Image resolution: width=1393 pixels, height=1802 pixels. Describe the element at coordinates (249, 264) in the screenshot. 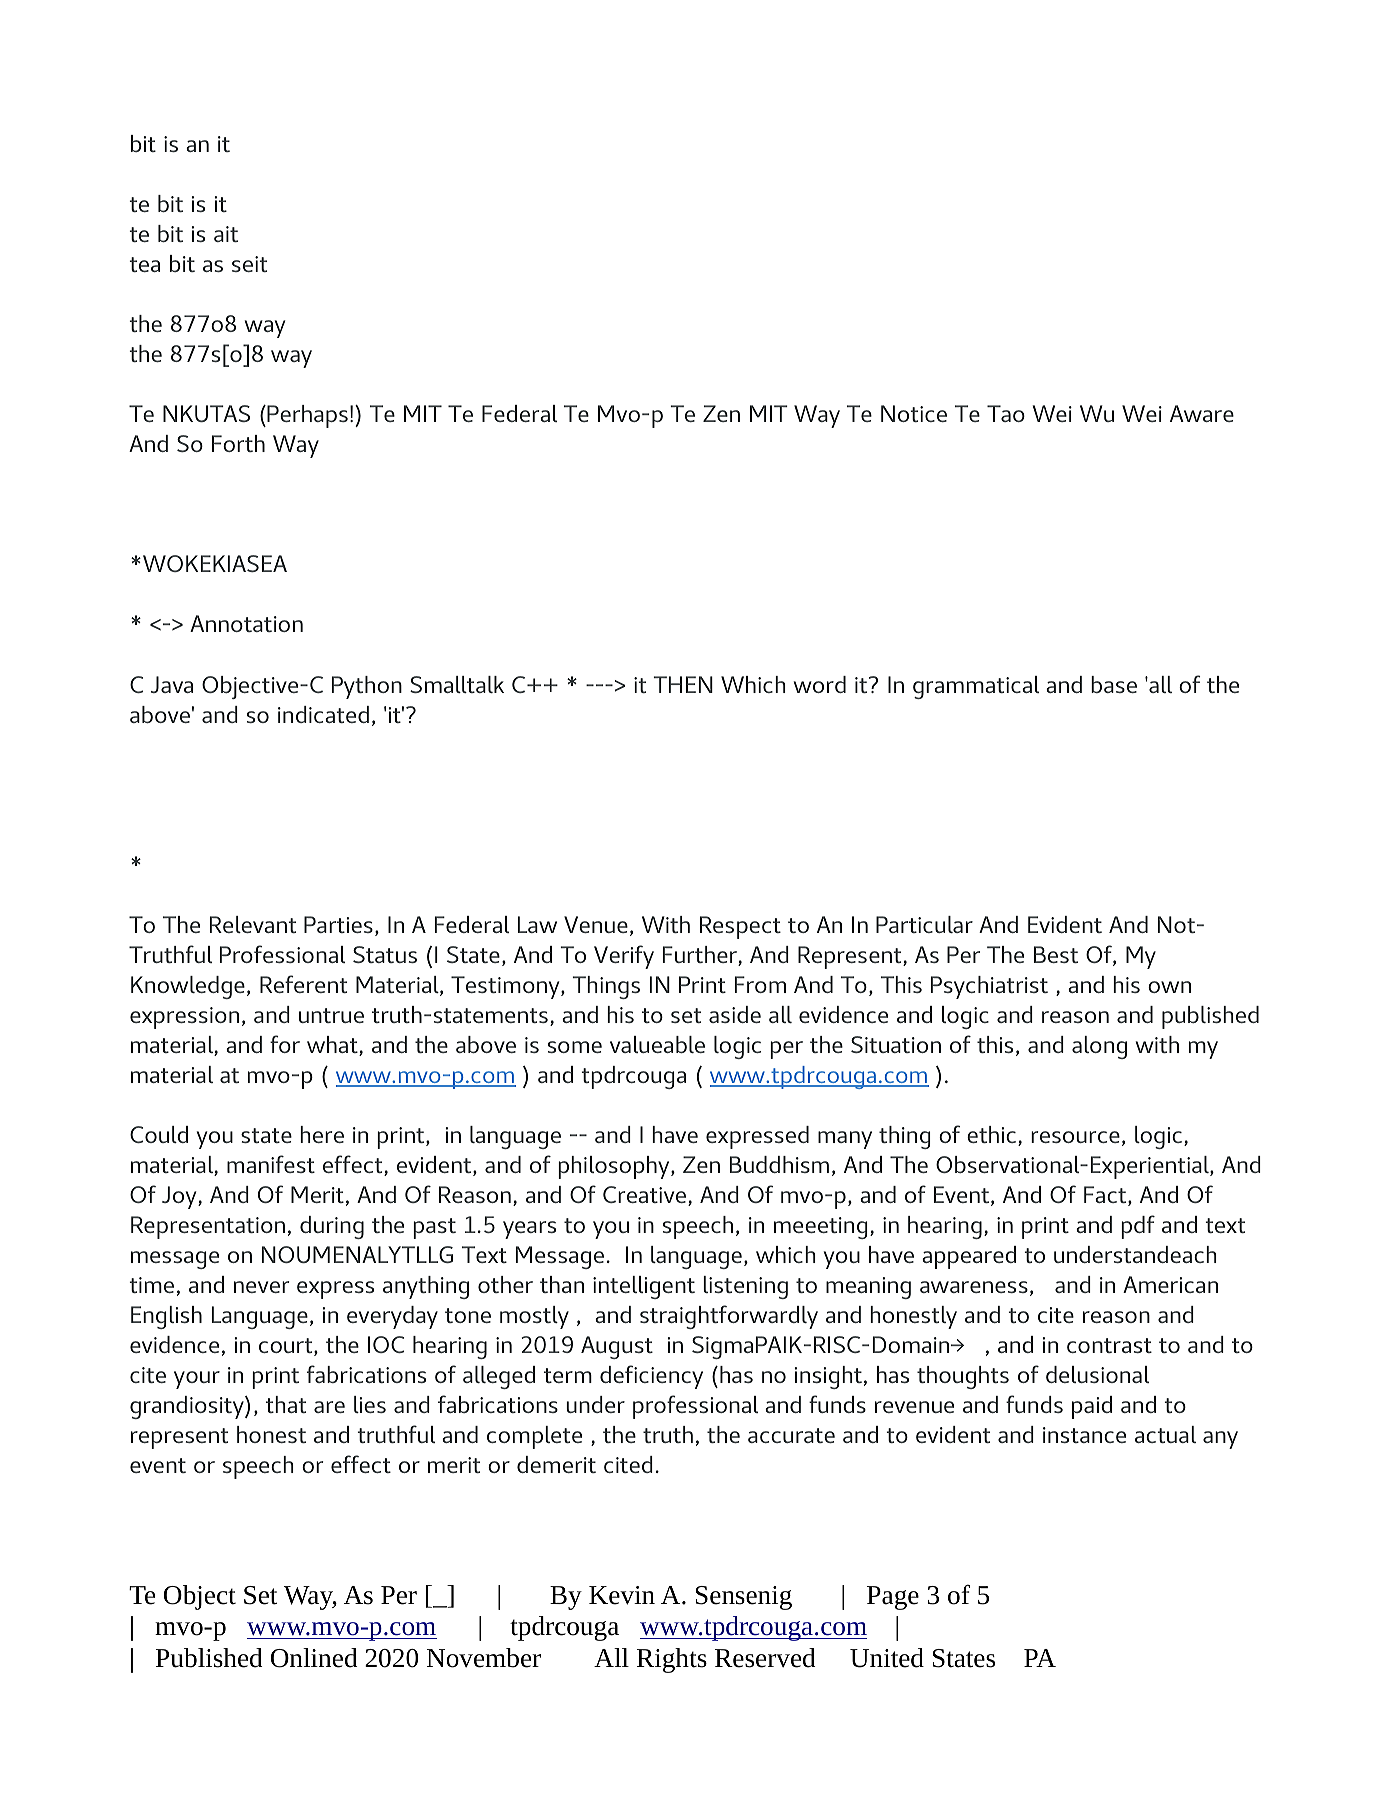

I see `seit` at that location.
